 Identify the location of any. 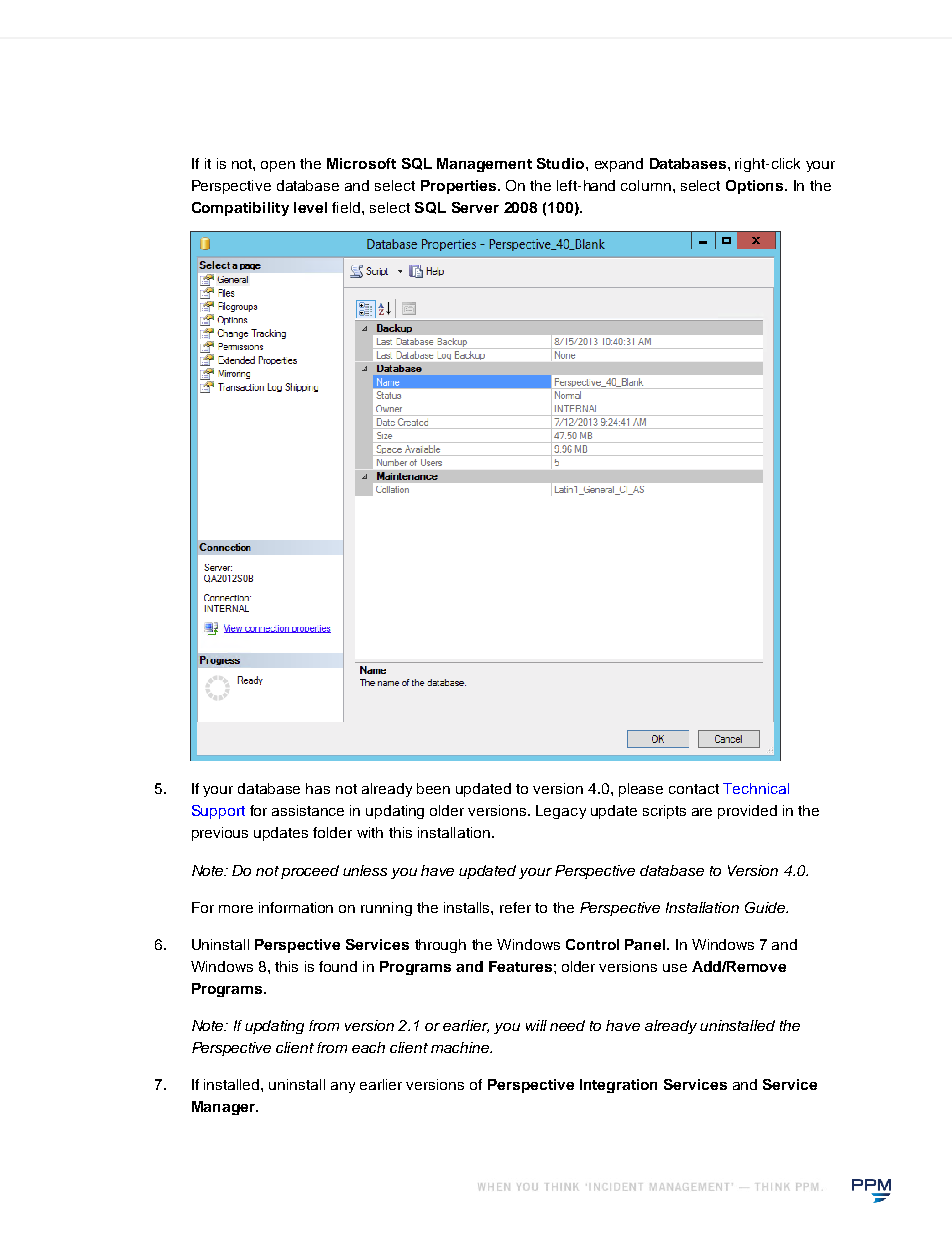
(343, 1087).
